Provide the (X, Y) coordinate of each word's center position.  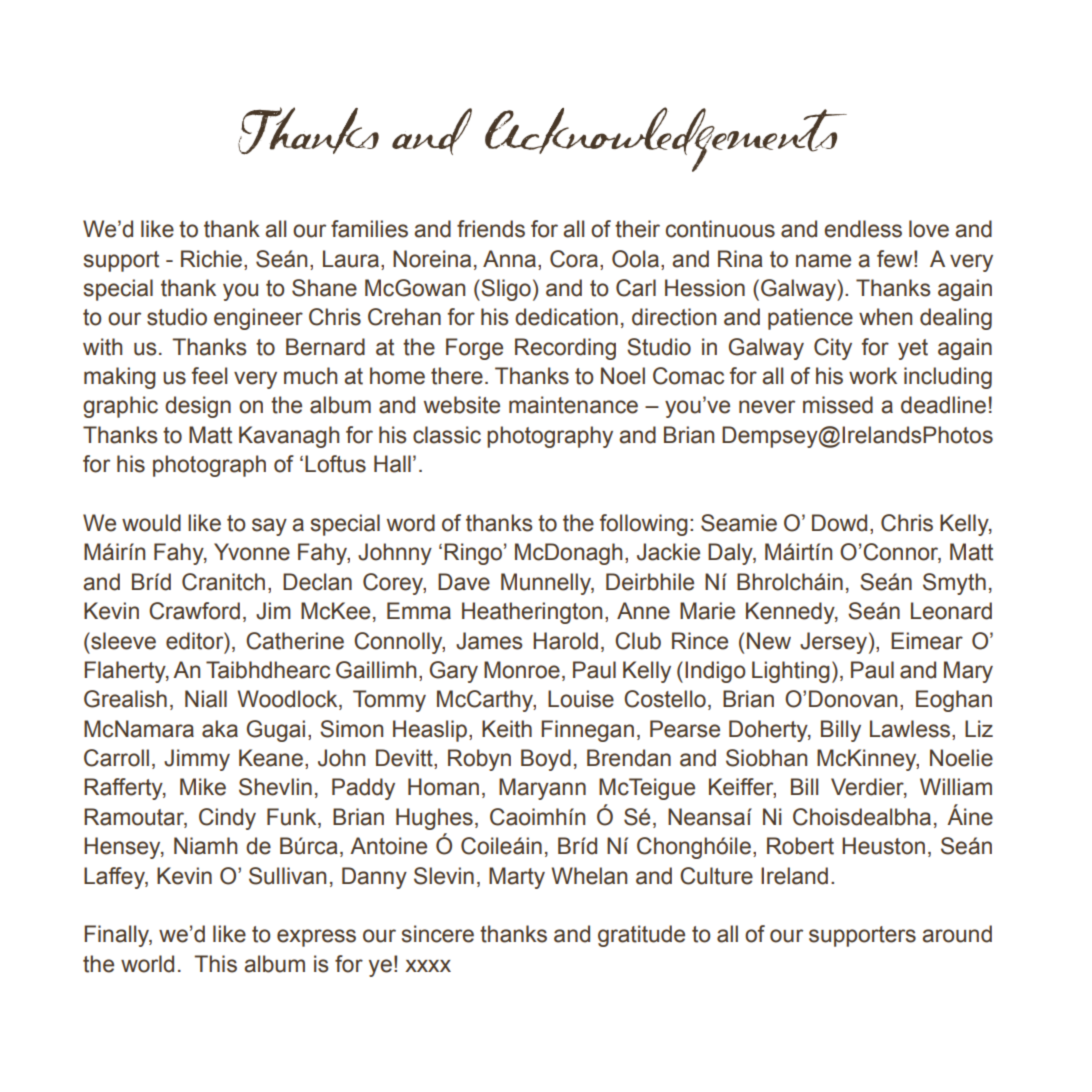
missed (838, 405)
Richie (211, 259)
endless (863, 229)
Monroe (522, 670)
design (198, 407)
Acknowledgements (666, 139)
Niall (206, 699)
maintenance (573, 405)
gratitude (641, 936)
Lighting (791, 672)
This (215, 964)
